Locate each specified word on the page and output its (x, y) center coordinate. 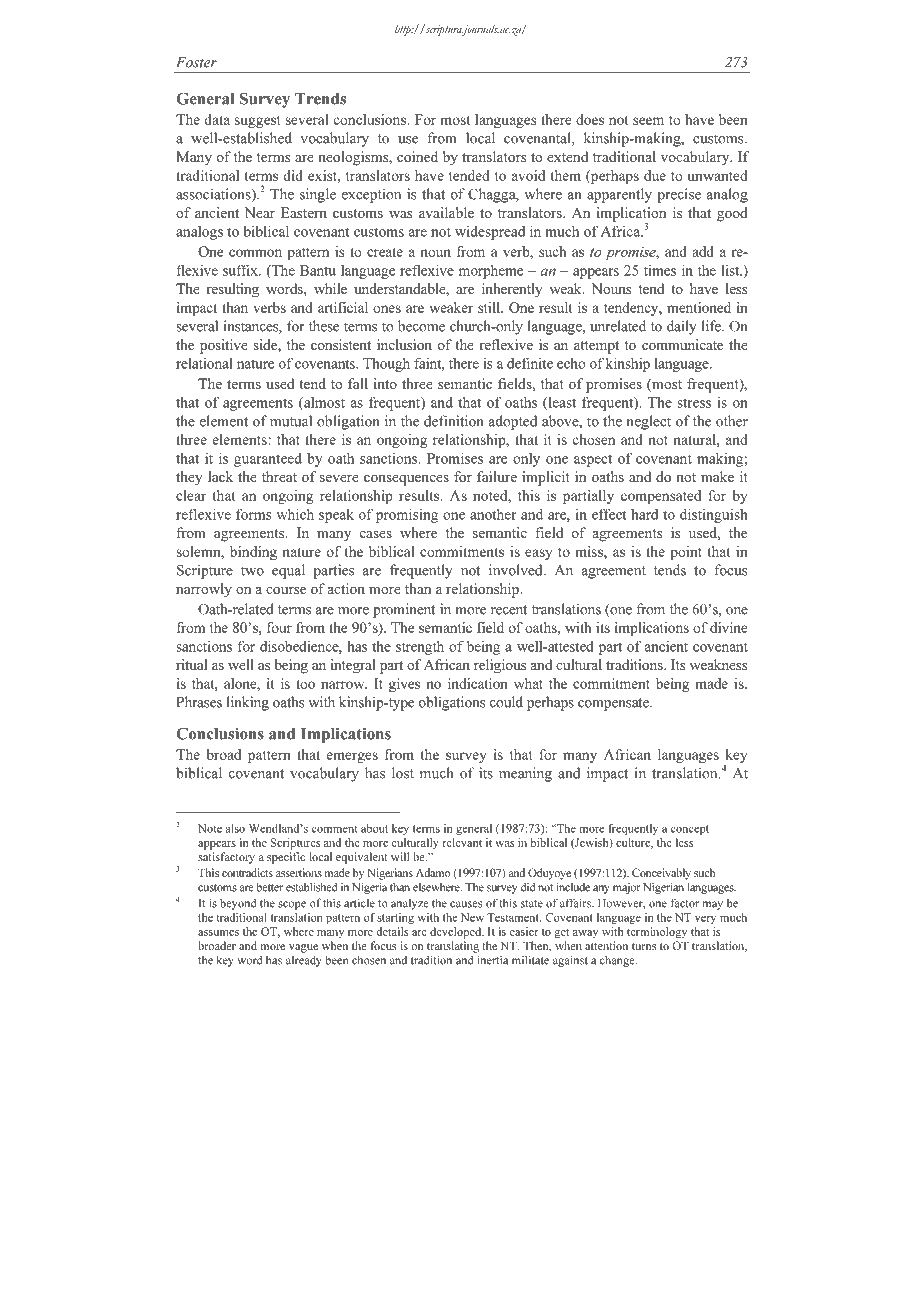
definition (454, 421)
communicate (682, 344)
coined (417, 156)
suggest (258, 122)
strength (420, 647)
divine (729, 627)
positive (224, 346)
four (279, 627)
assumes (218, 933)
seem (648, 121)
